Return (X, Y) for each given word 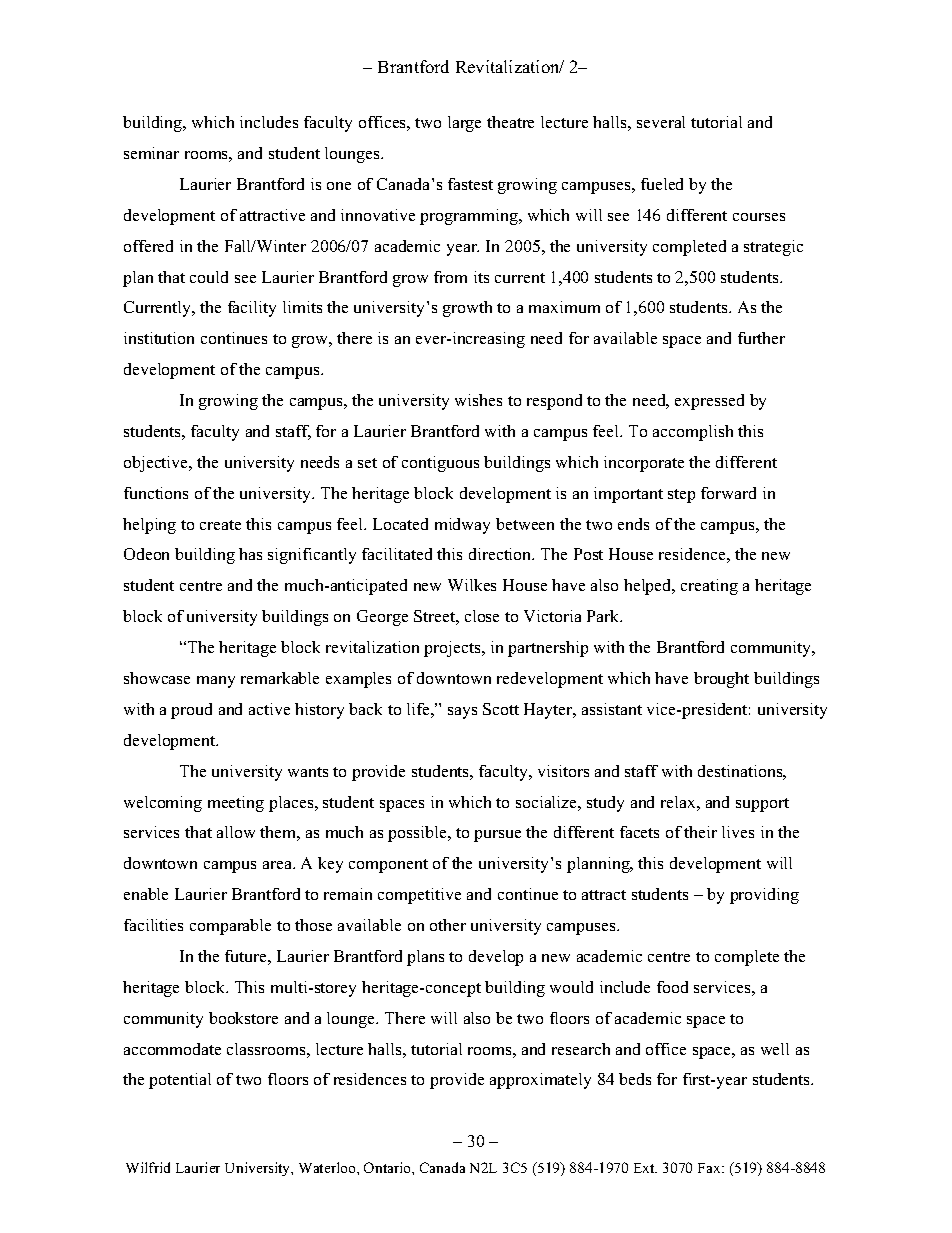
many (216, 682)
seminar (151, 153)
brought (721, 680)
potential (180, 1081)
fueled (662, 184)
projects (453, 649)
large (464, 124)
